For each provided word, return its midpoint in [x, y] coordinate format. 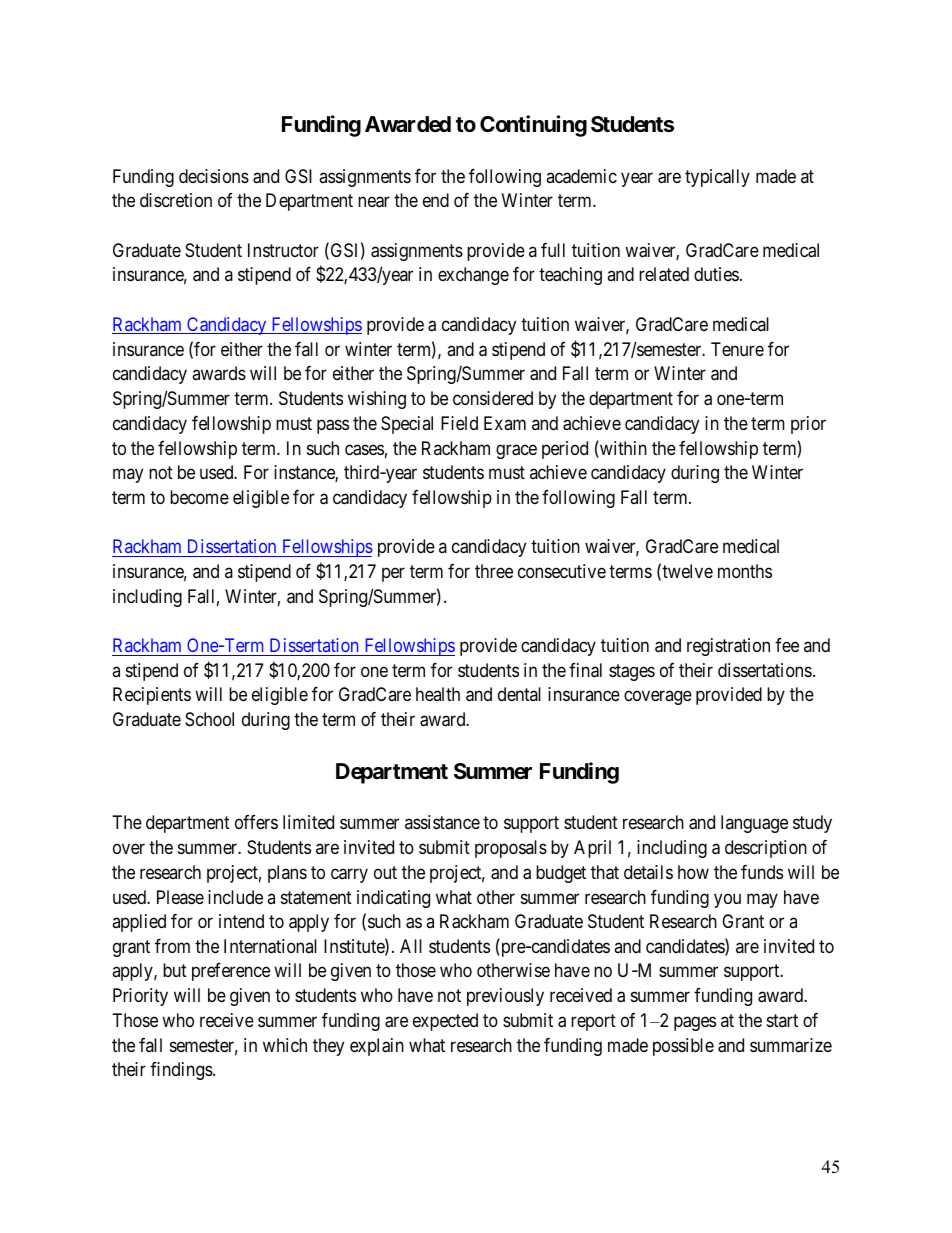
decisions [214, 176]
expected [445, 1022]
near [374, 202]
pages [695, 1023]
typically [717, 178]
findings [182, 1071]
